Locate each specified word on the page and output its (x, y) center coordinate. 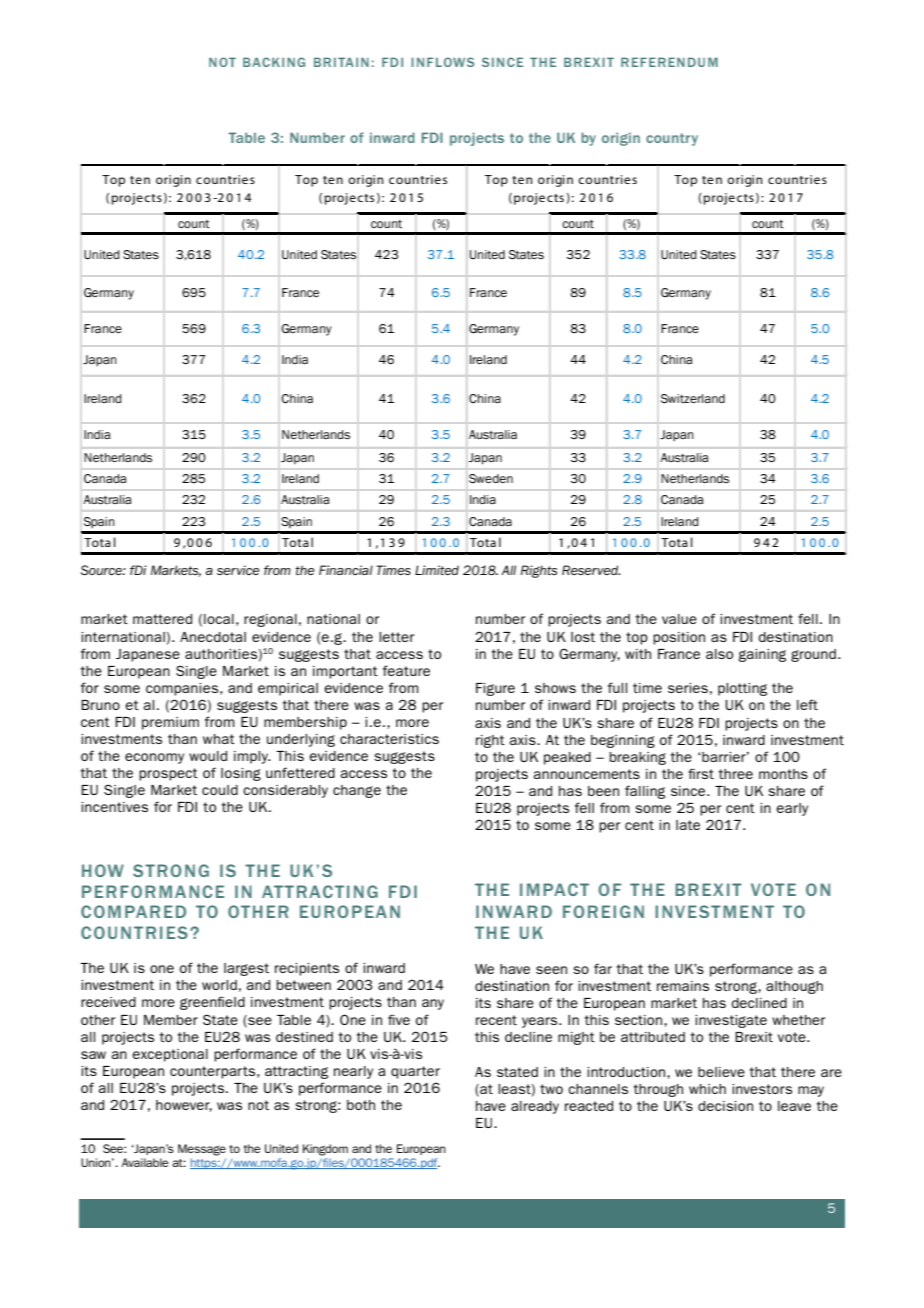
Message (202, 1150)
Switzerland (693, 399)
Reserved (591, 570)
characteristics (389, 739)
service (238, 570)
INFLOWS (442, 62)
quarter (415, 1072)
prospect (168, 774)
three (735, 774)
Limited (437, 570)
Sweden (491, 479)
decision (725, 1106)
